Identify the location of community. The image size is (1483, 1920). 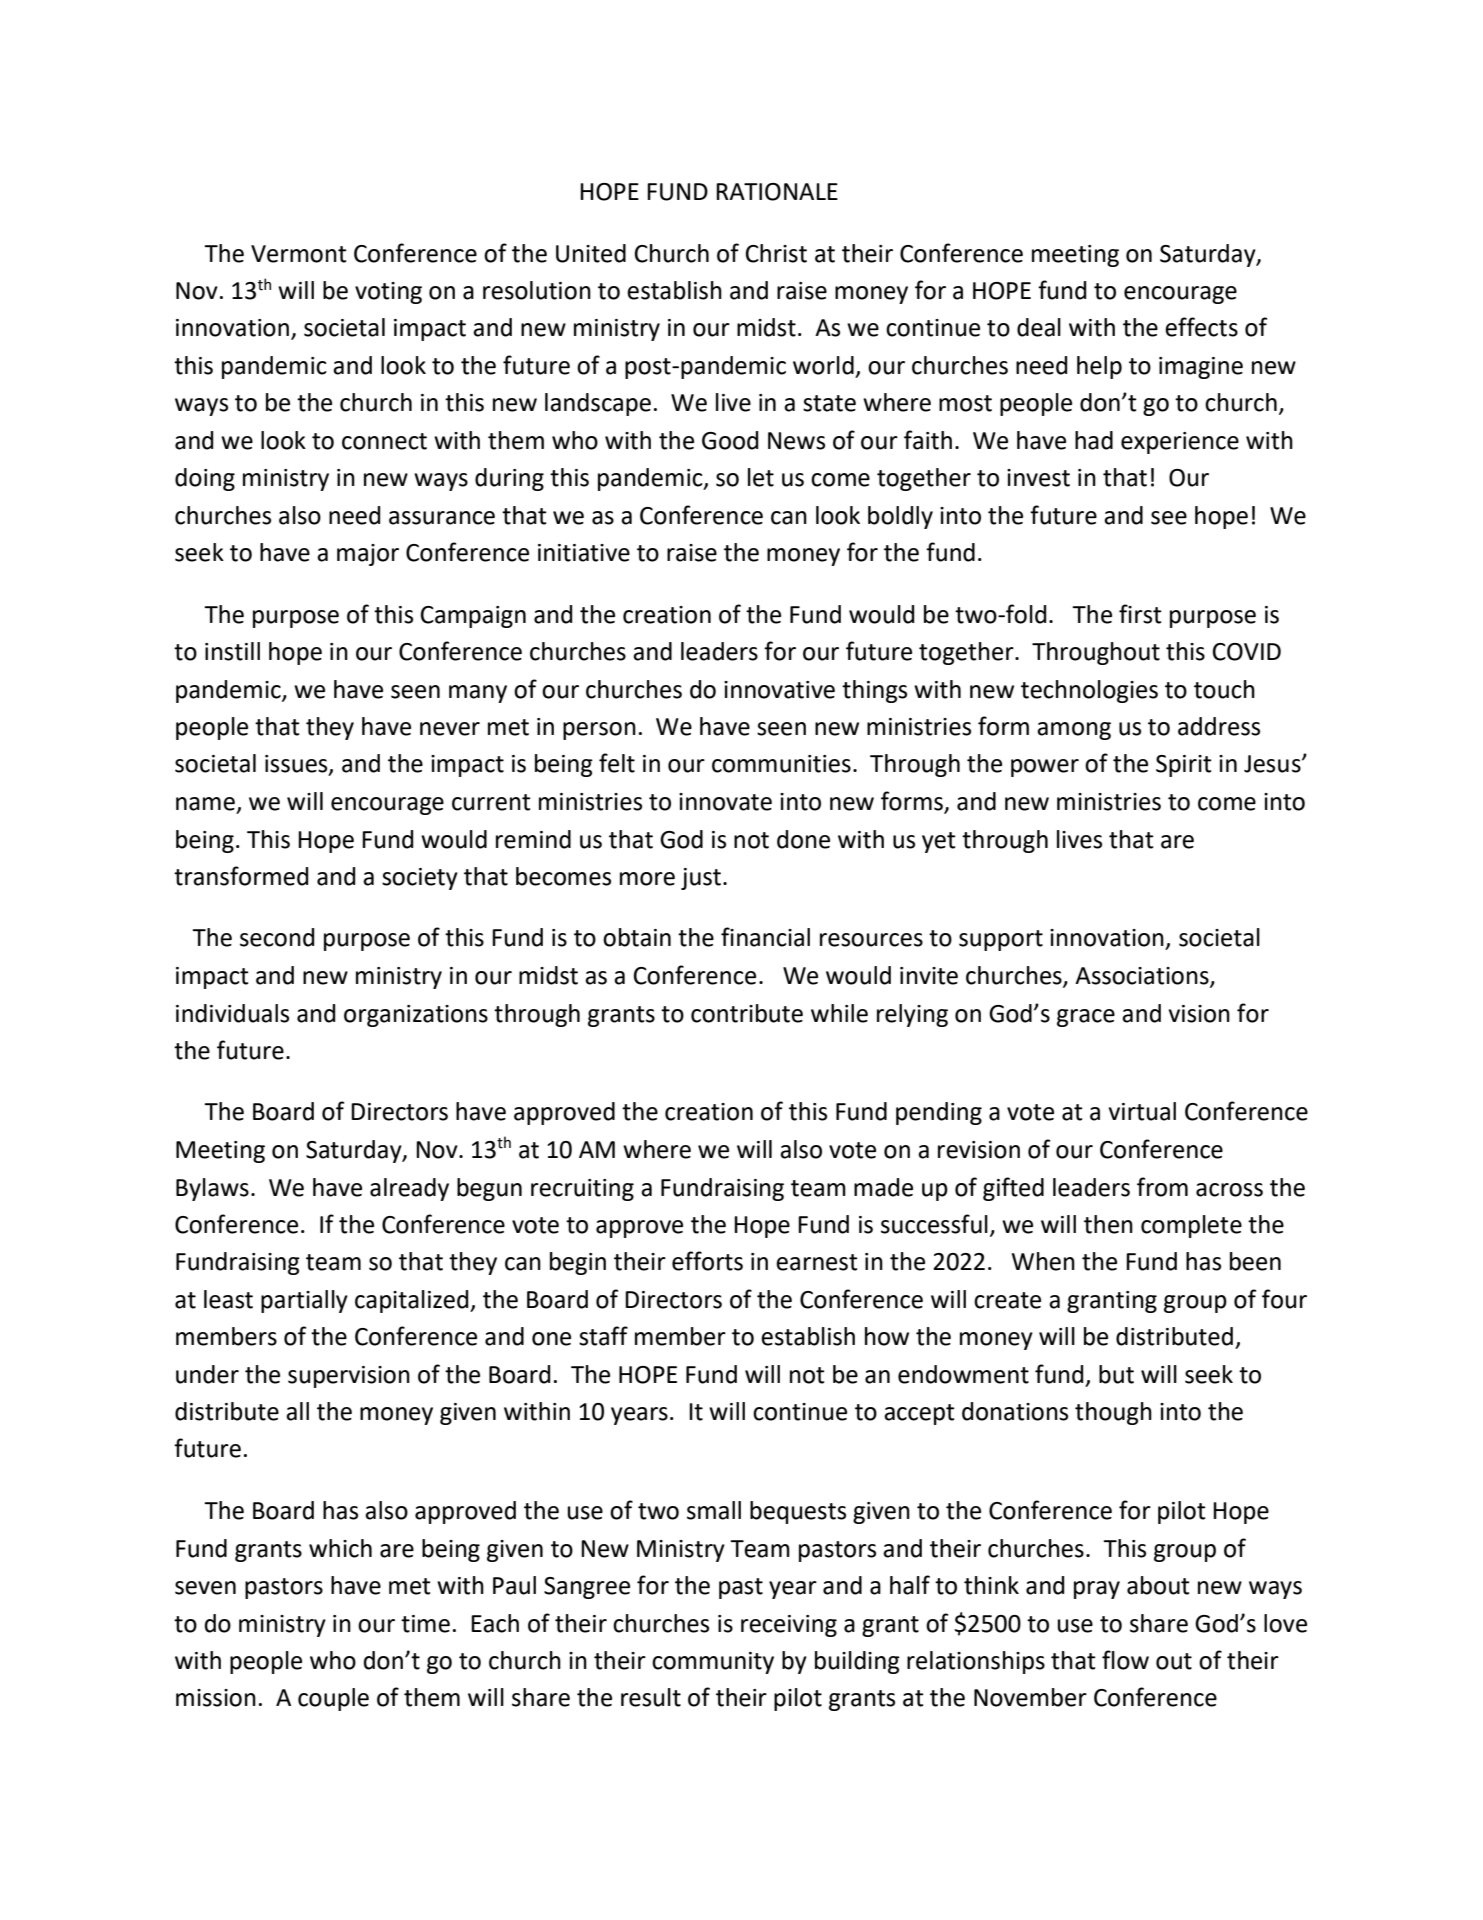
(713, 1663).
